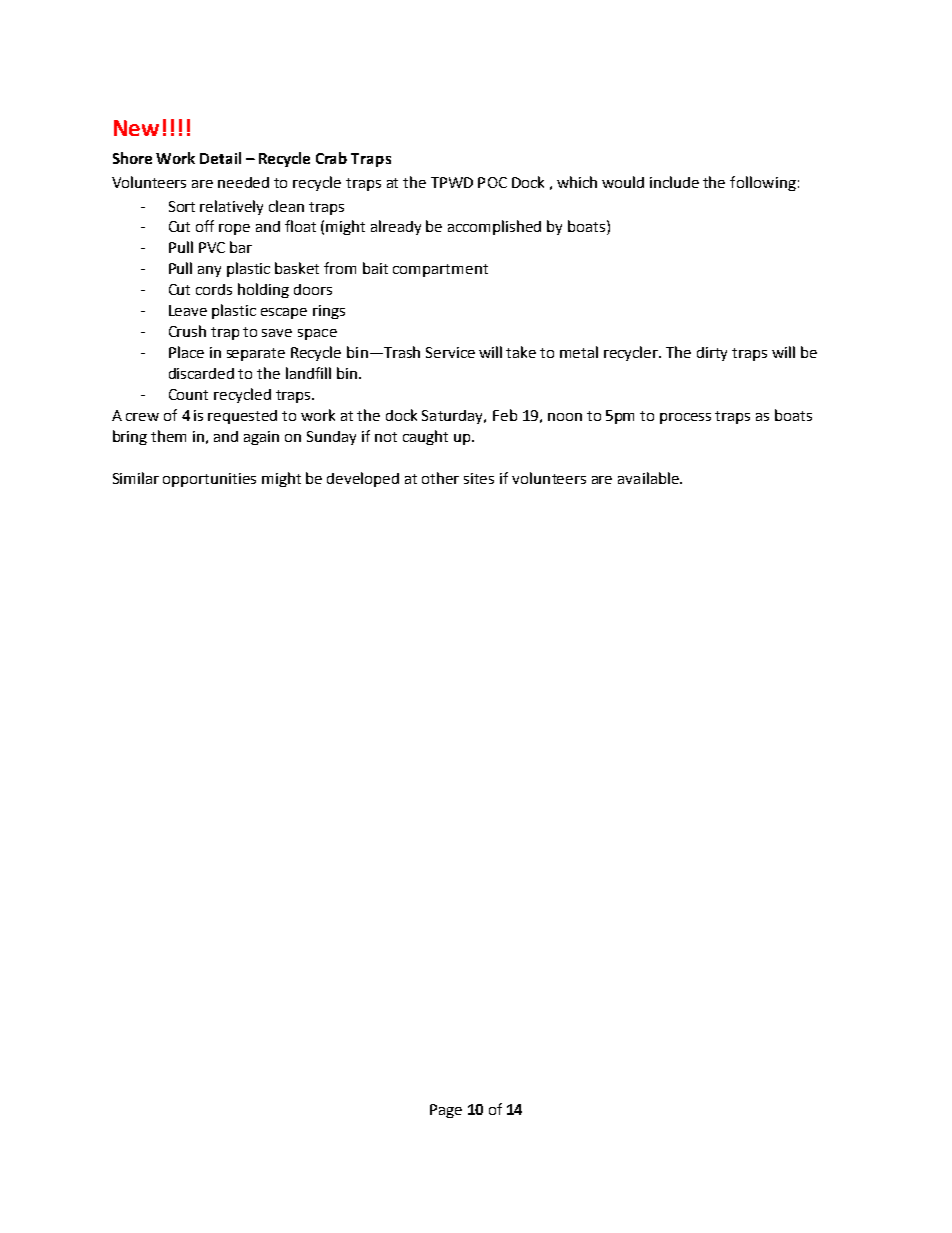 This screenshot has height=1233, width=952. I want to click on Service, so click(450, 352).
